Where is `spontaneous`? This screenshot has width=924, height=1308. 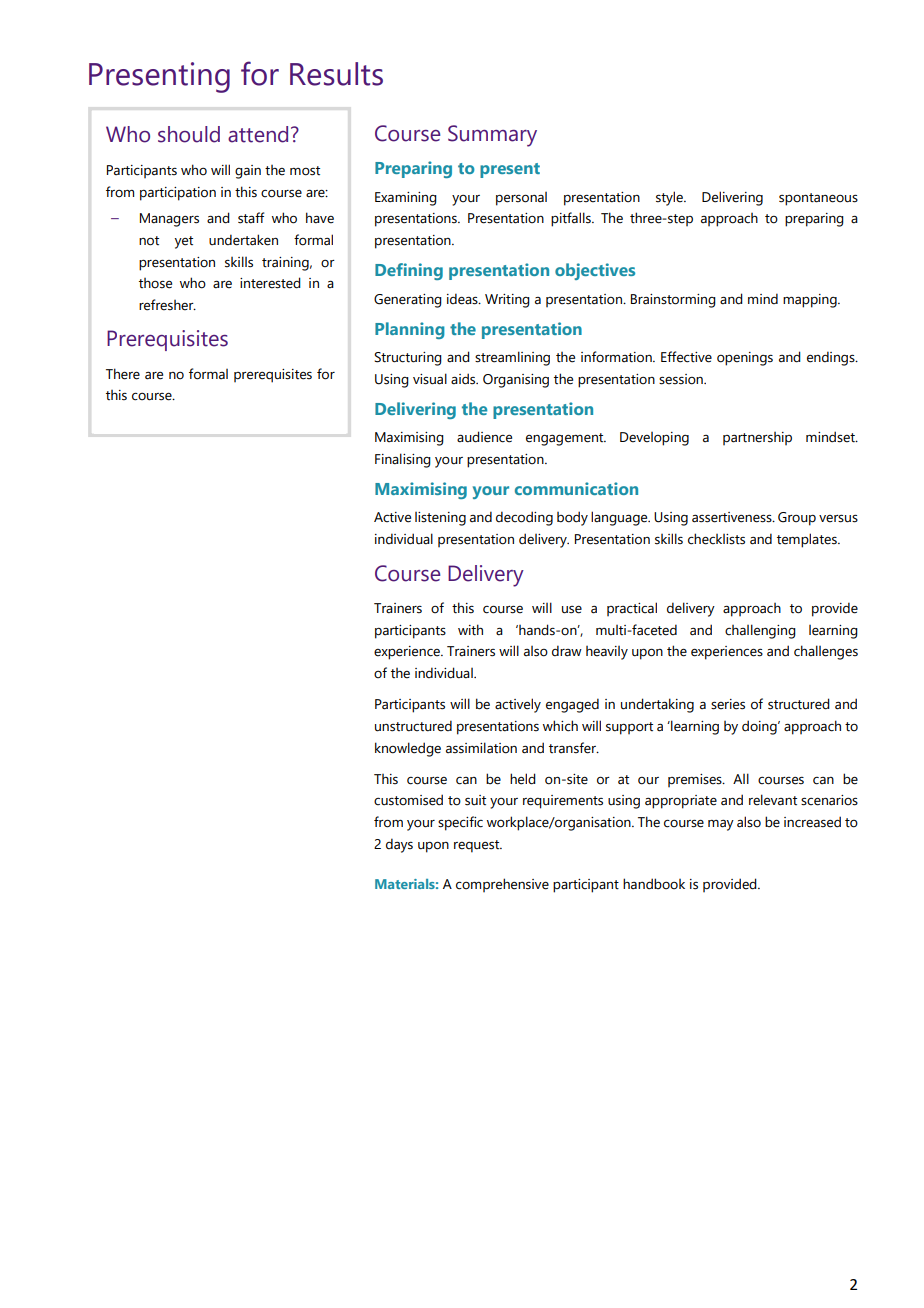
spontaneous is located at coordinates (818, 199).
